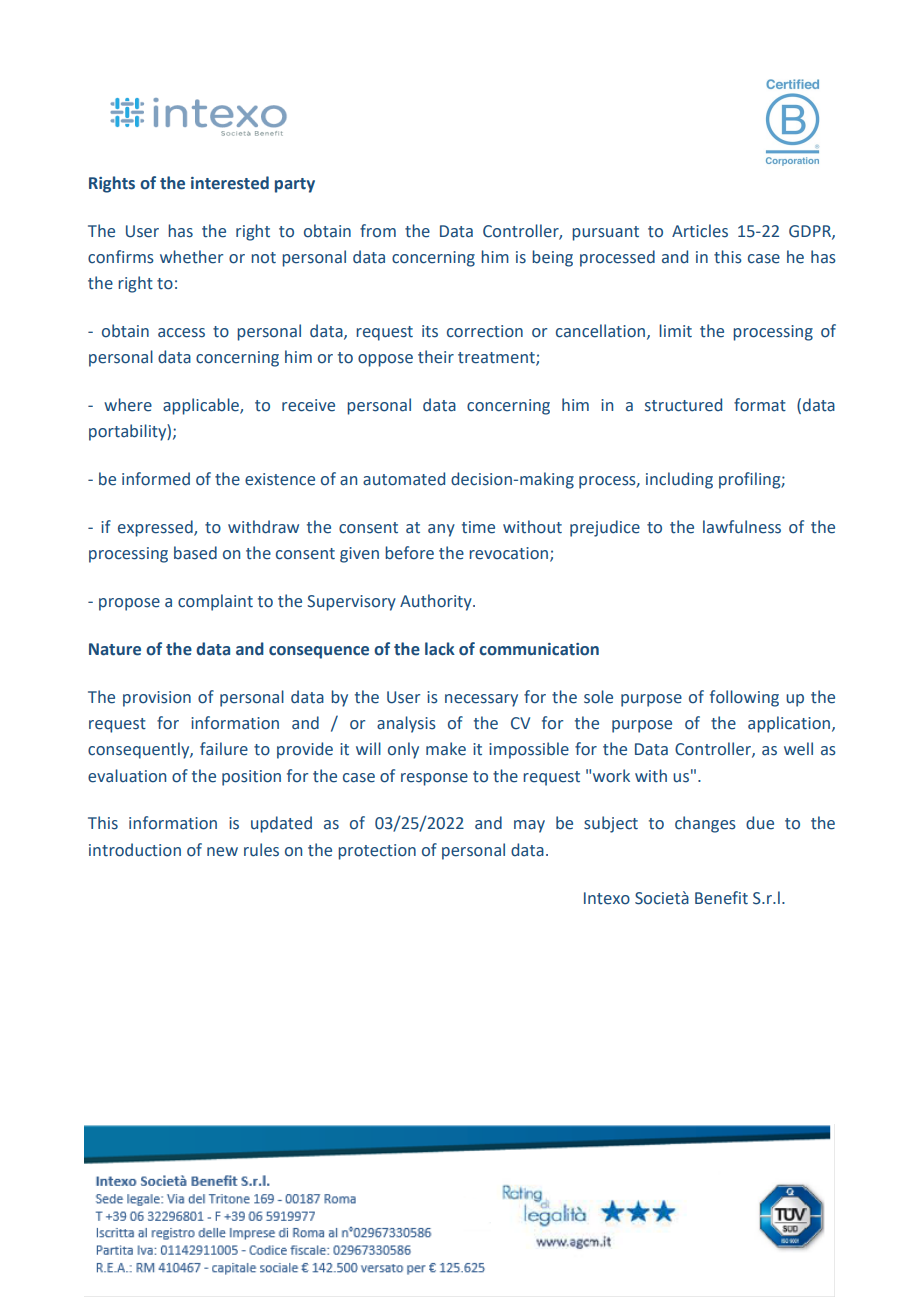 The width and height of the screenshot is (924, 1308). What do you see at coordinates (230, 183) in the screenshot?
I see `interested` at bounding box center [230, 183].
